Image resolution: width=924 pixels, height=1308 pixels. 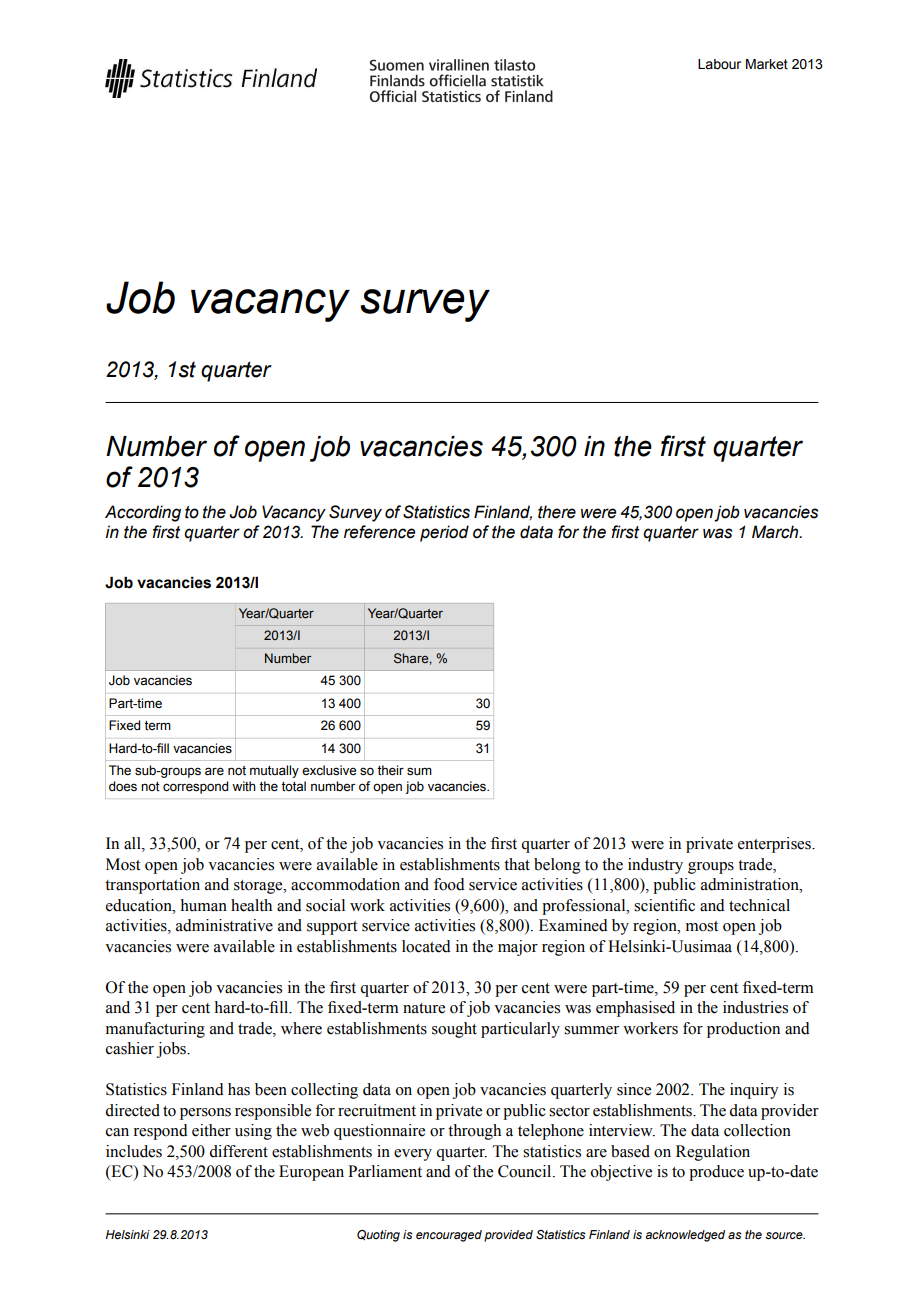 I want to click on period, so click(x=444, y=533).
